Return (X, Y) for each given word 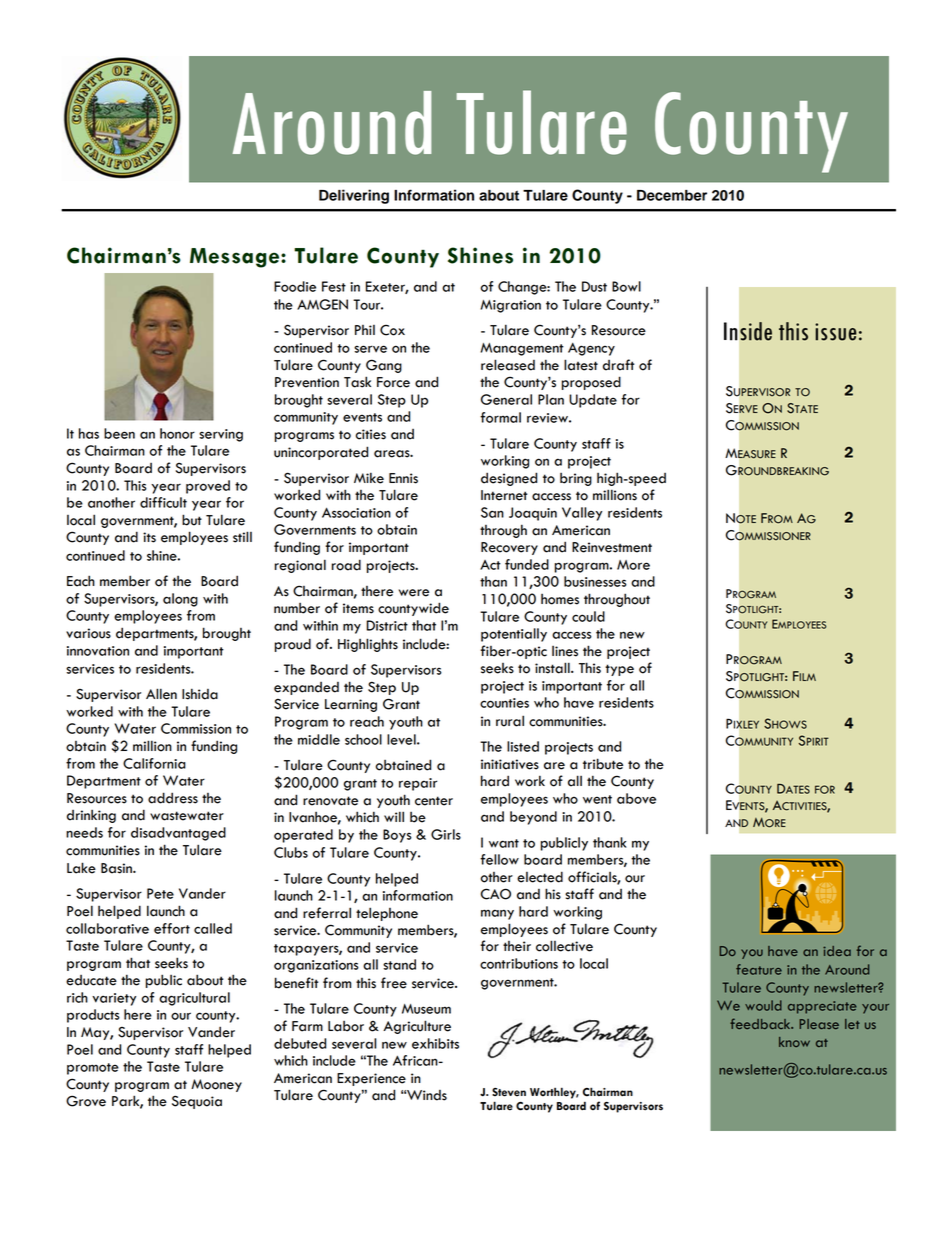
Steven (509, 1092)
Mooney (216, 1085)
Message (236, 258)
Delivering (354, 196)
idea (837, 951)
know (794, 1042)
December (672, 195)
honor (177, 433)
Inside (748, 331)
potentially (514, 635)
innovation (98, 651)
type (619, 670)
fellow (499, 859)
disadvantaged (178, 834)
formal (500, 417)
